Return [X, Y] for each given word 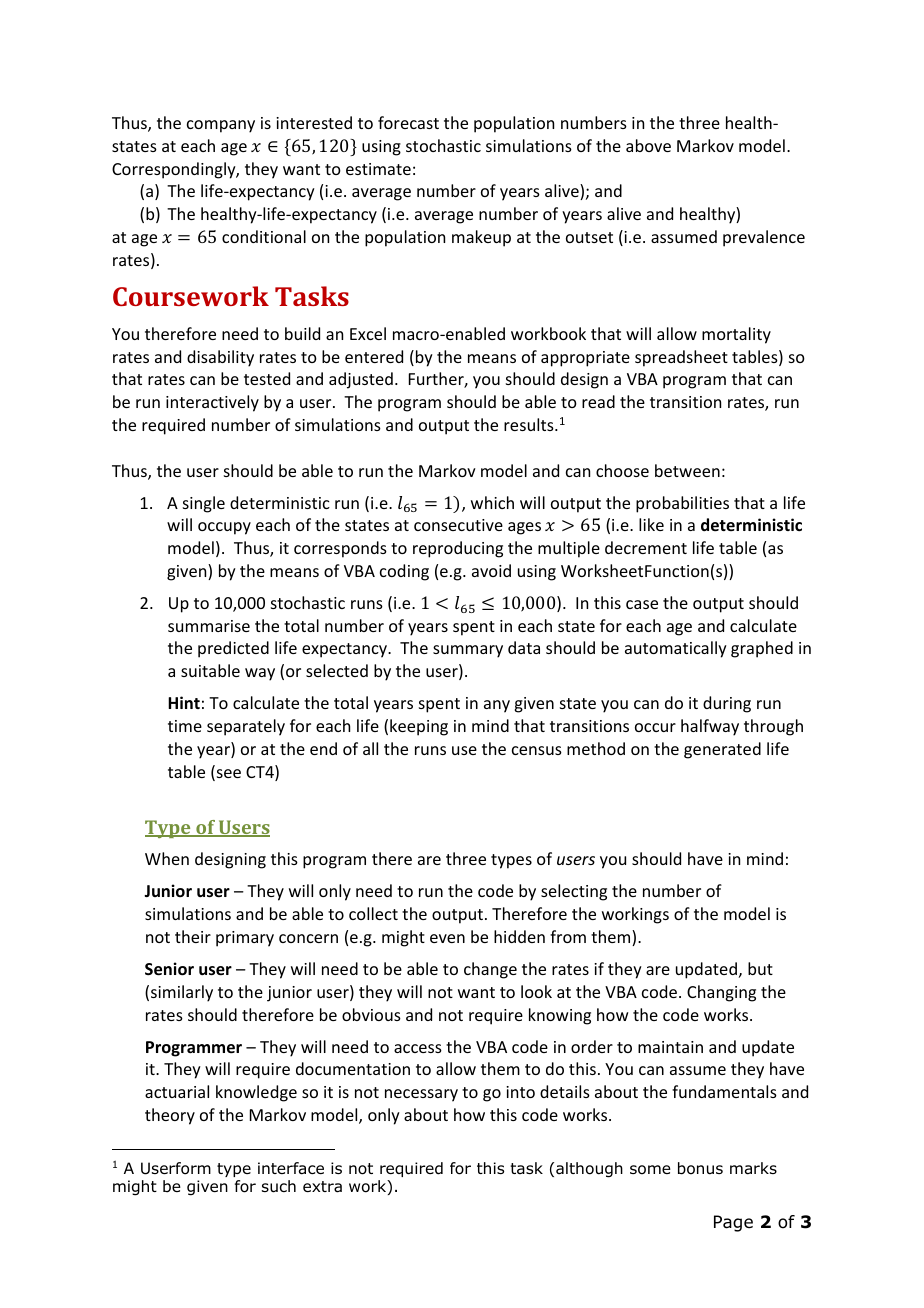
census [537, 750]
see [227, 775]
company [221, 126]
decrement [646, 547]
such [279, 1186]
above [648, 145]
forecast [408, 122]
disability [220, 358]
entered [374, 356]
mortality [736, 335]
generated [722, 750]
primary [245, 939]
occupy [224, 528]
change [490, 970]
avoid [491, 570]
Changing [721, 993]
